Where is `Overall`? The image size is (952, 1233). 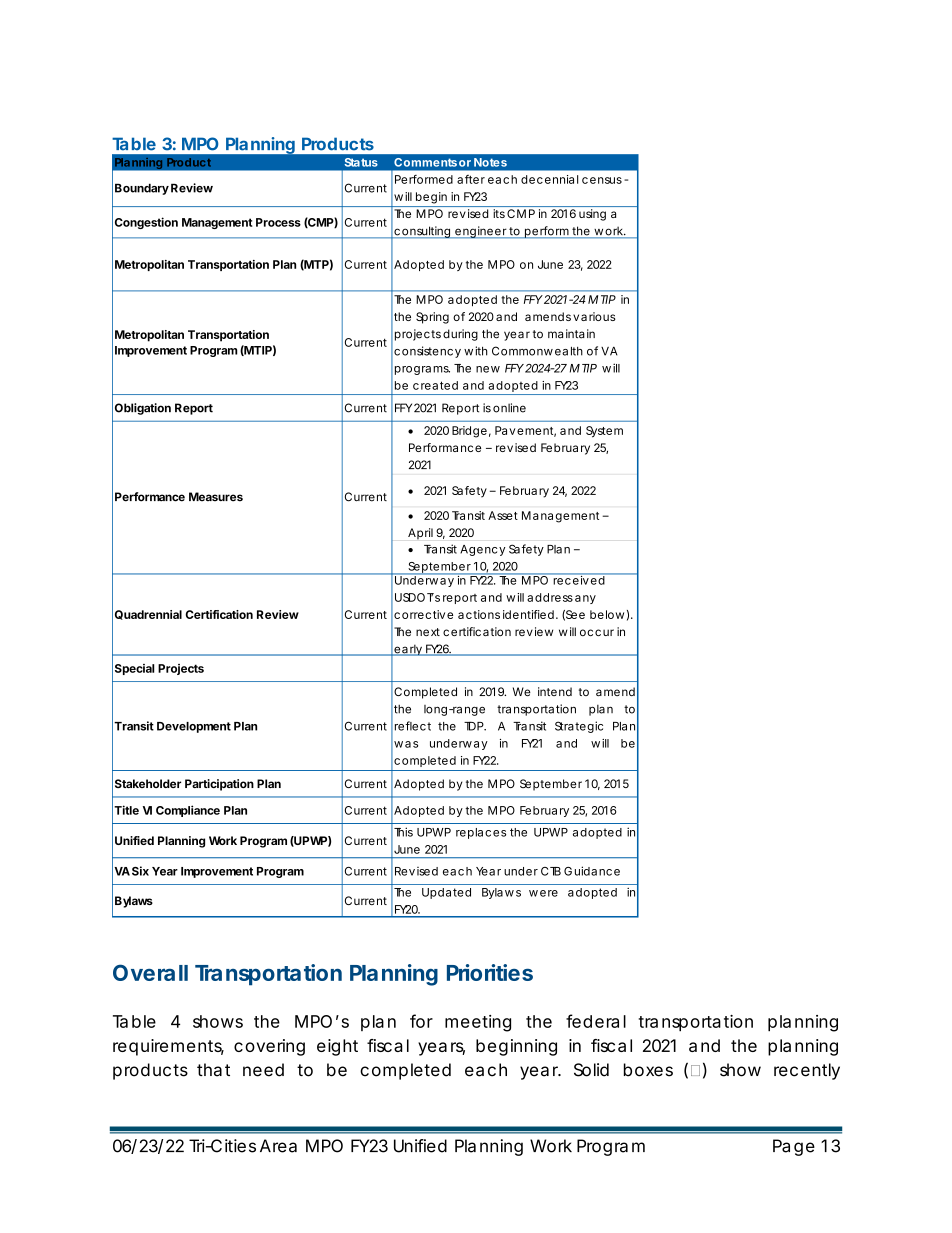 Overall is located at coordinates (150, 972).
